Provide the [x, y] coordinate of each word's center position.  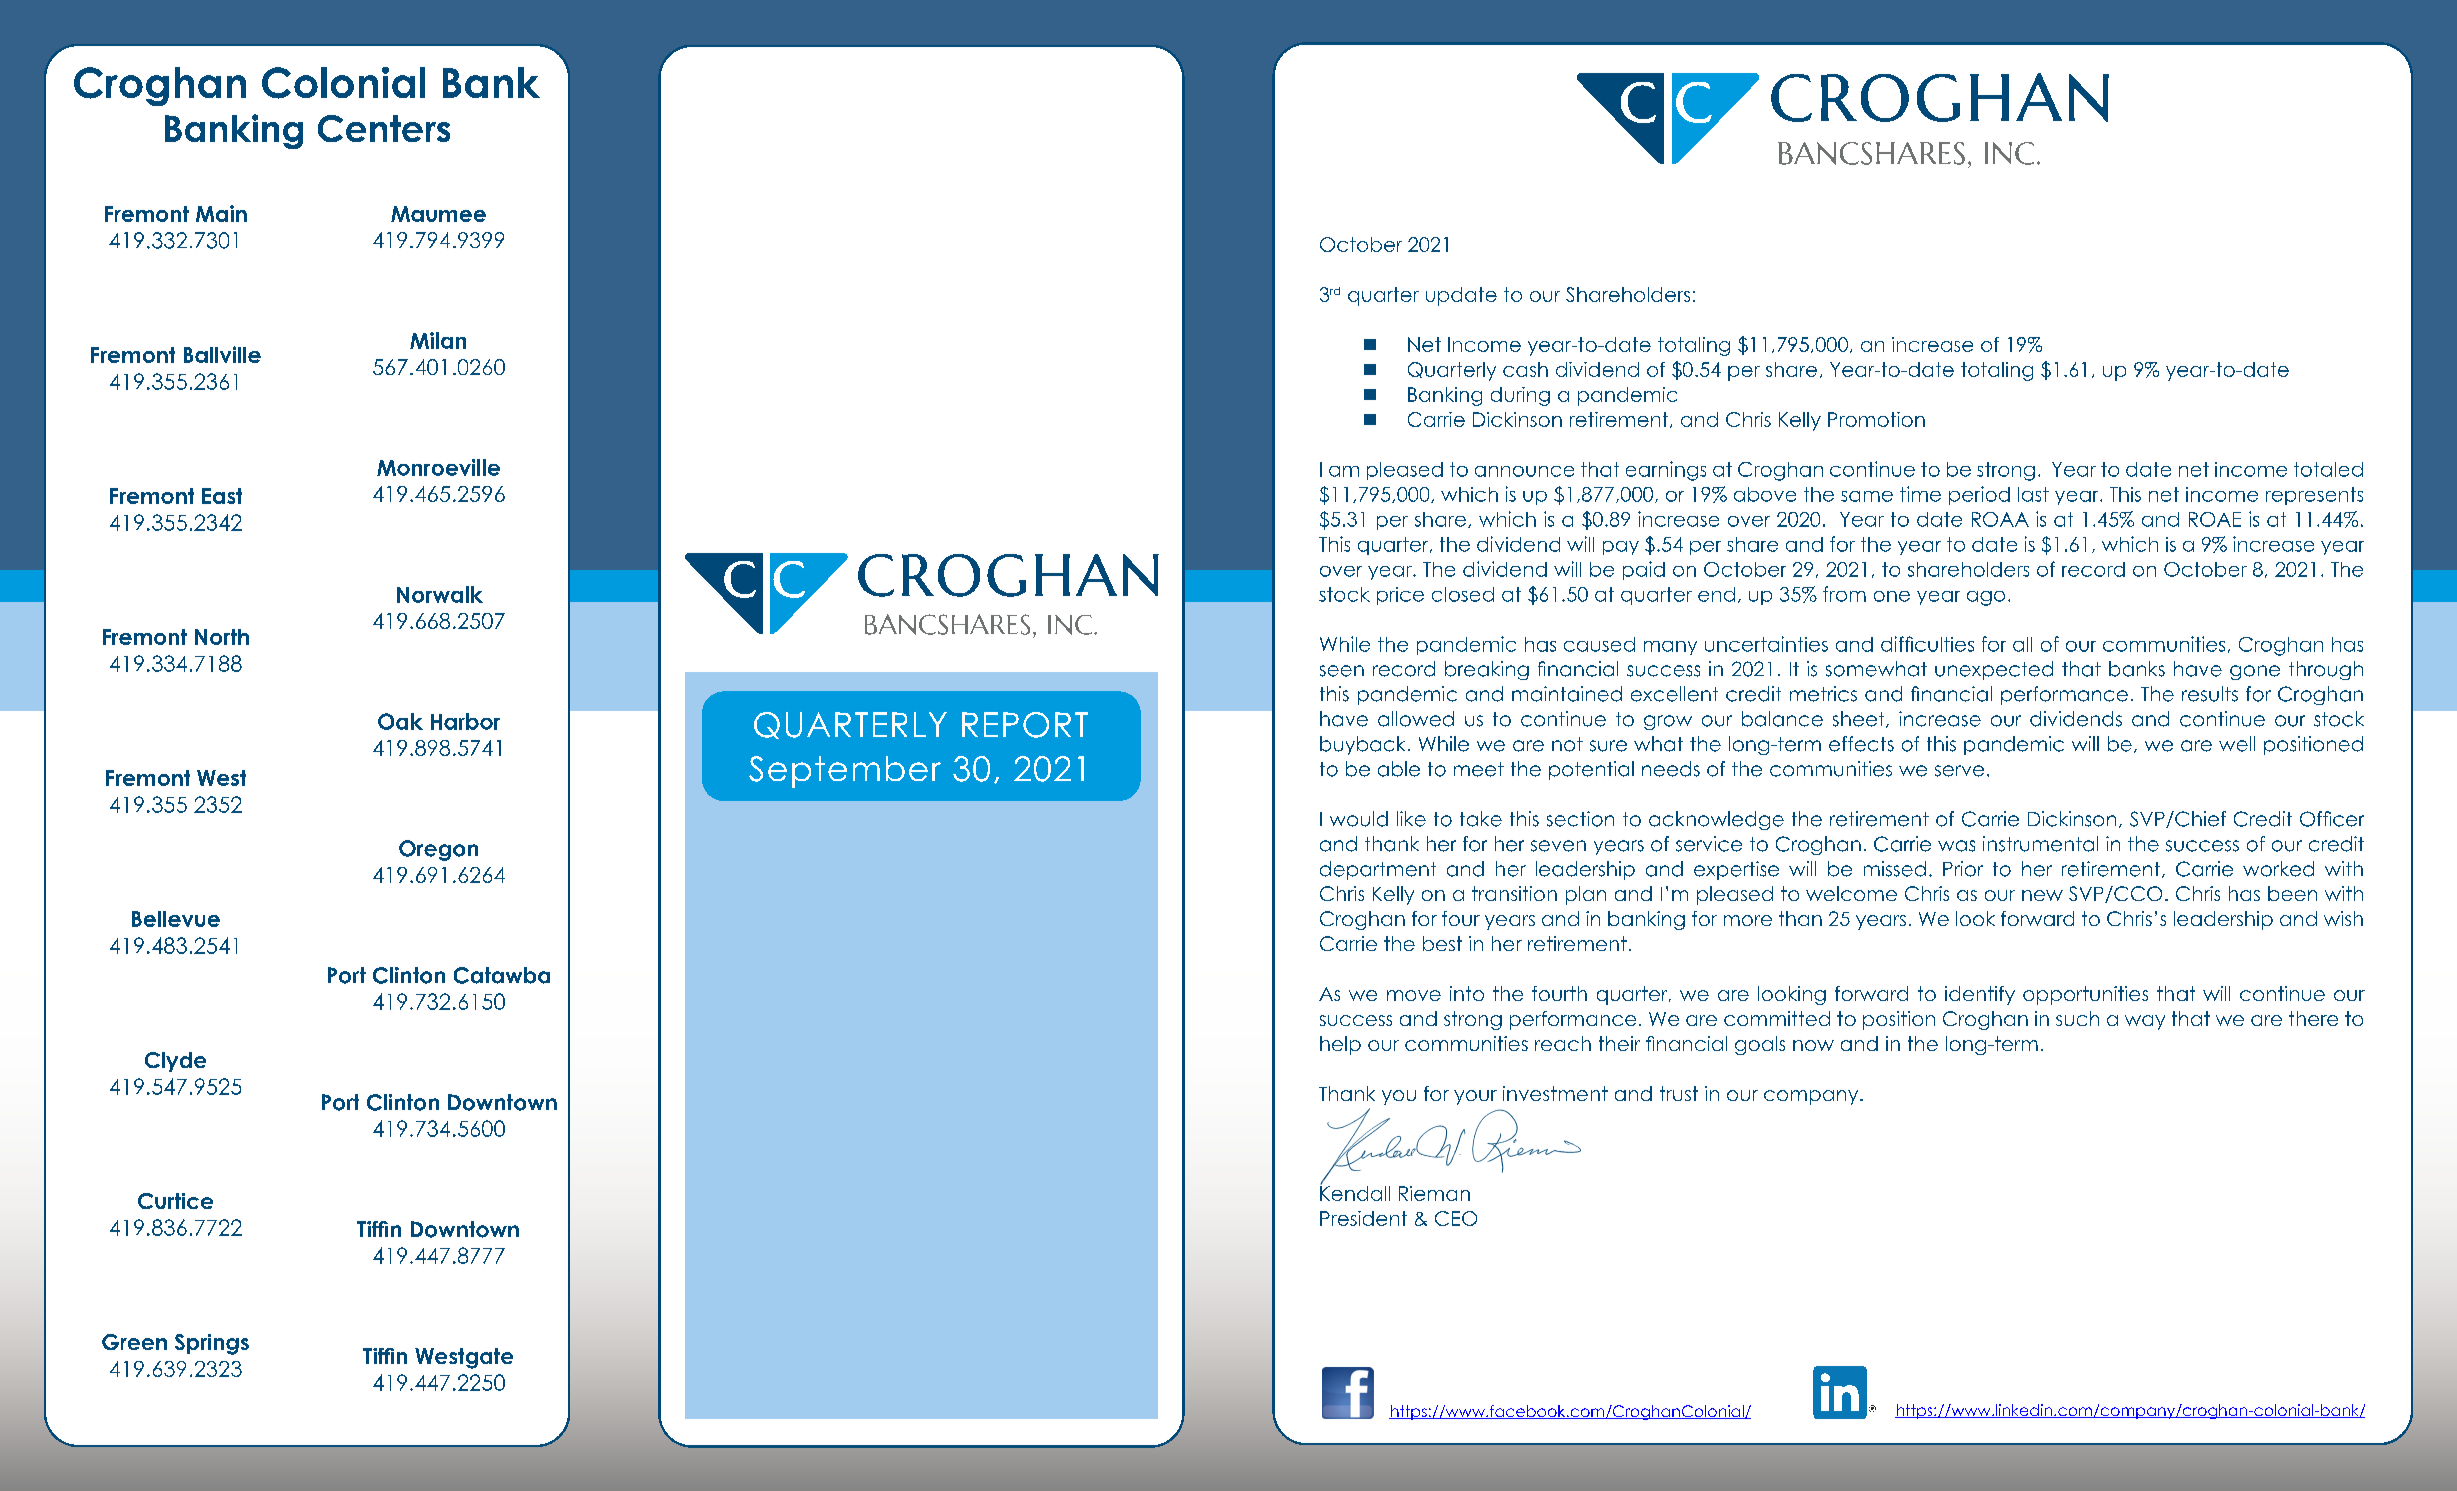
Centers [384, 128]
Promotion [1876, 419]
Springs [212, 1344]
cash [1525, 369]
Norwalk [440, 594]
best [1442, 943]
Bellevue [176, 919]
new [2042, 895]
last [2033, 494]
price [1400, 596]
